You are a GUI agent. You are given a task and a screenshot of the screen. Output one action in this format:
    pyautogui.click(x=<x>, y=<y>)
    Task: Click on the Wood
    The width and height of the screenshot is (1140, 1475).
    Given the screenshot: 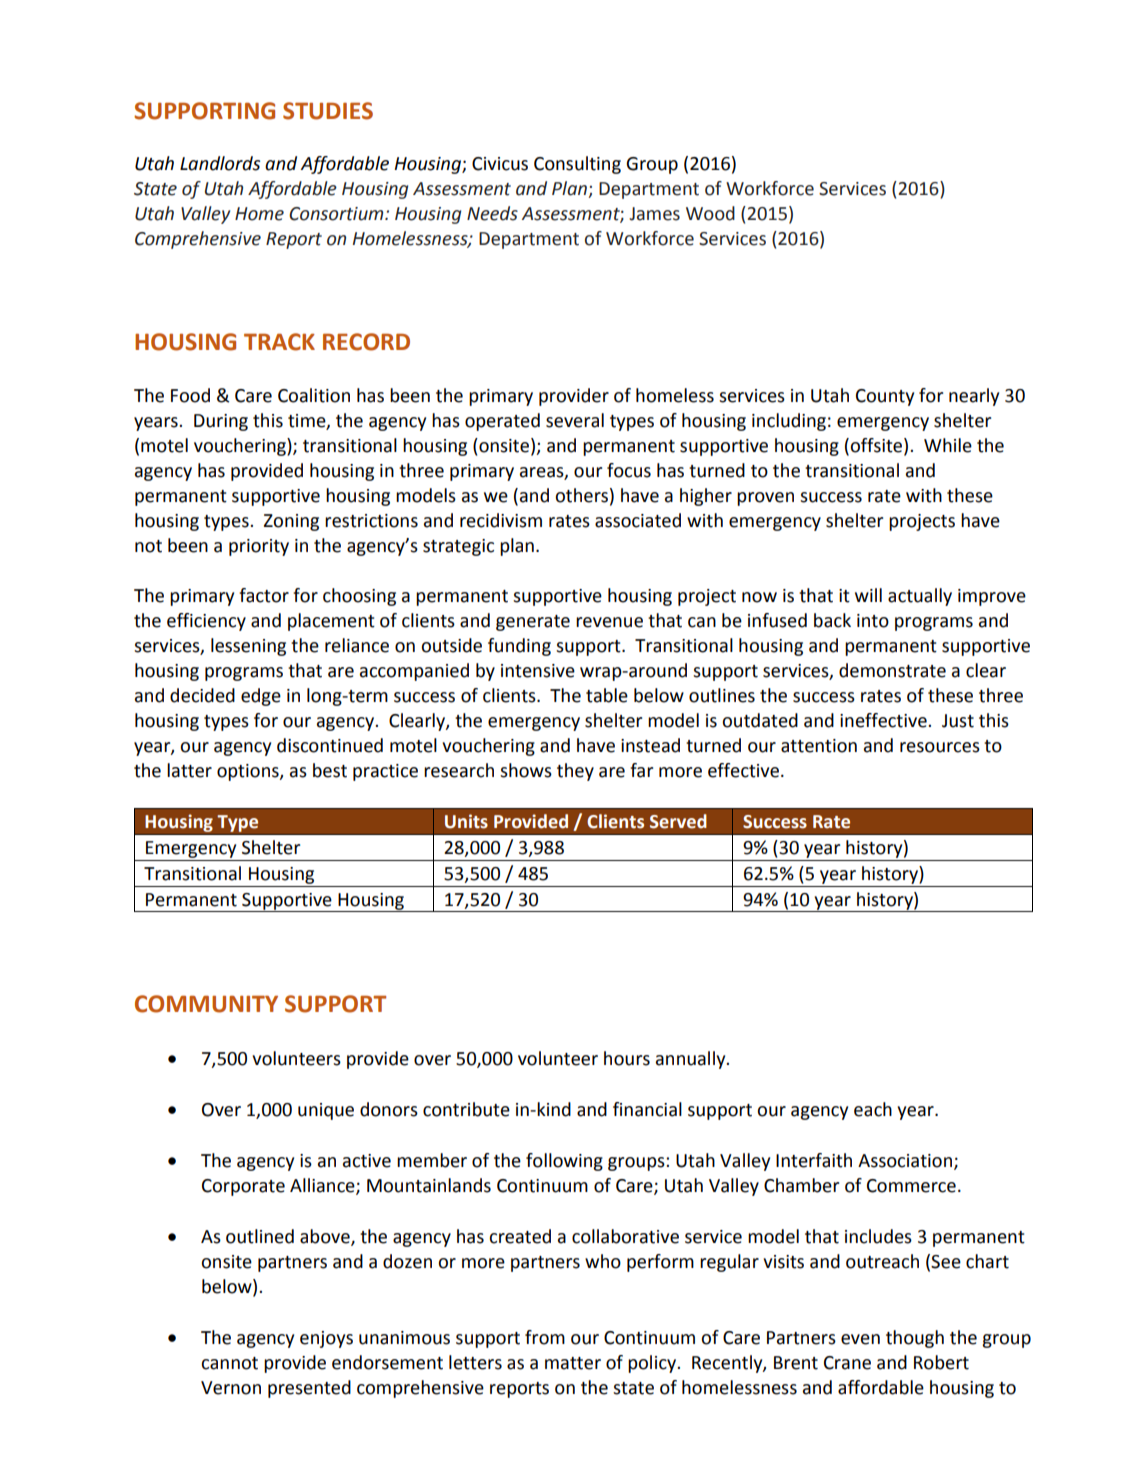 What is the action you would take?
    pyautogui.click(x=710, y=213)
